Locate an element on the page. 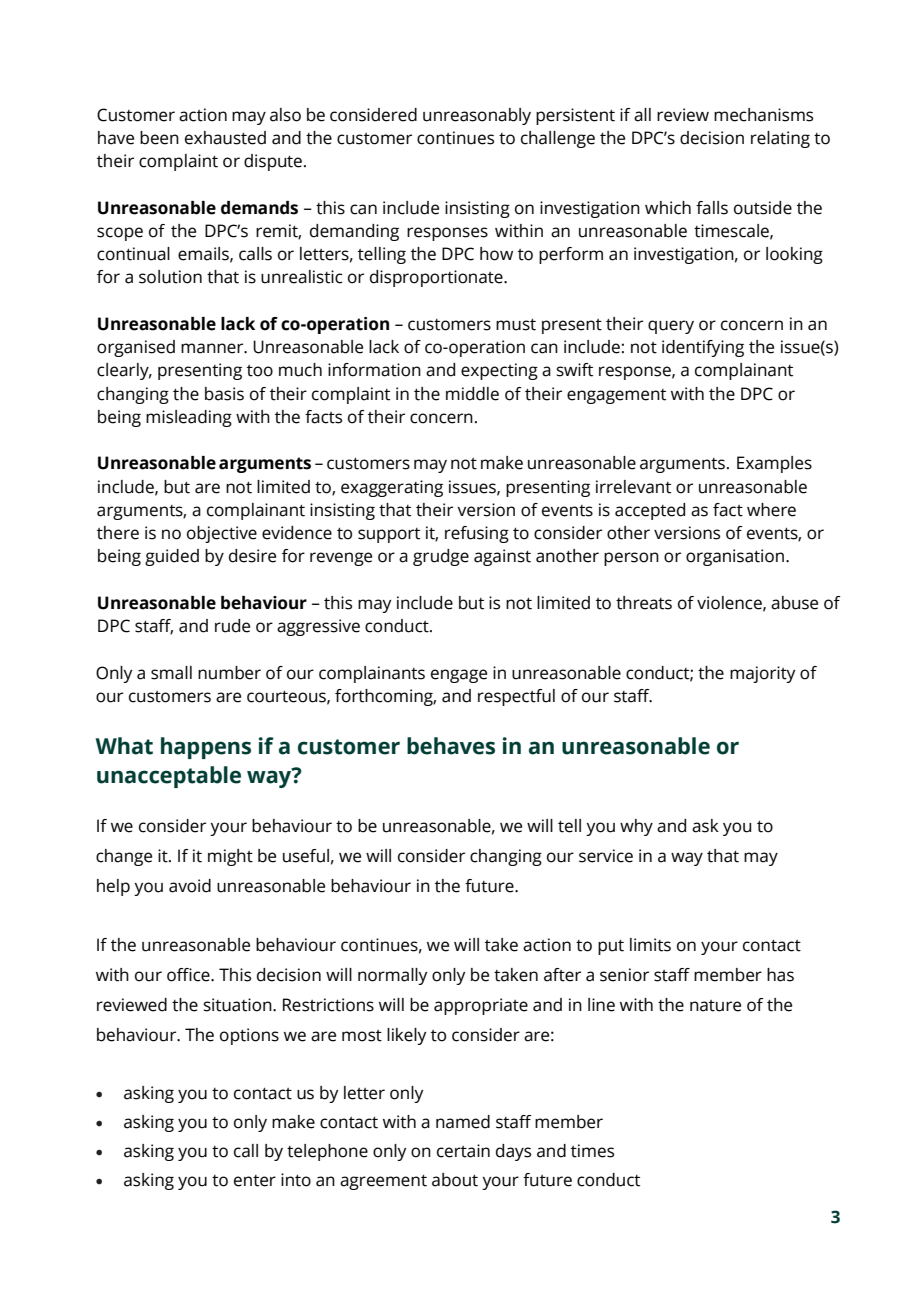 The height and width of the document is (1307, 924). certain is located at coordinates (463, 1151).
